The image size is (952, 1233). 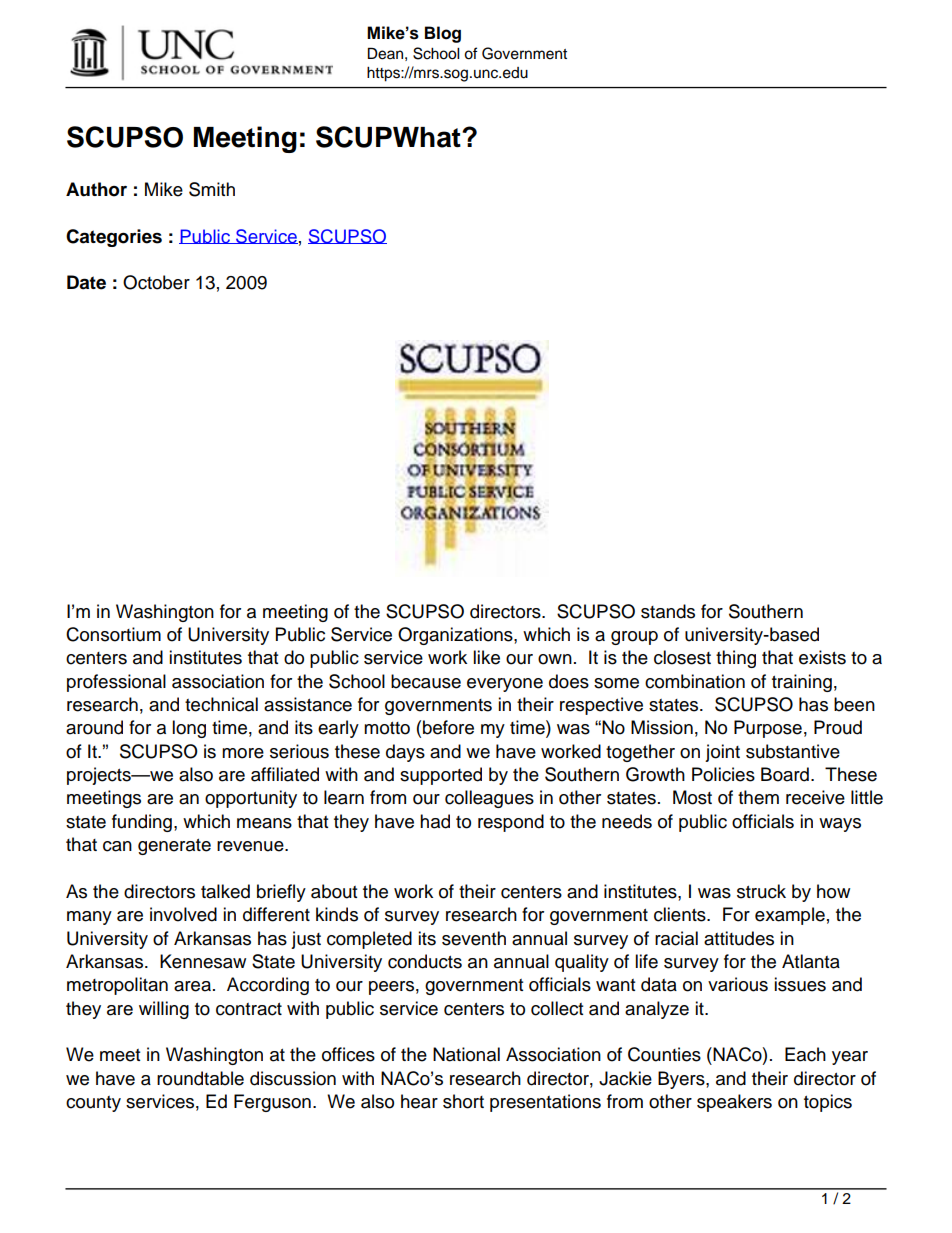 I want to click on Date, so click(x=86, y=282).
